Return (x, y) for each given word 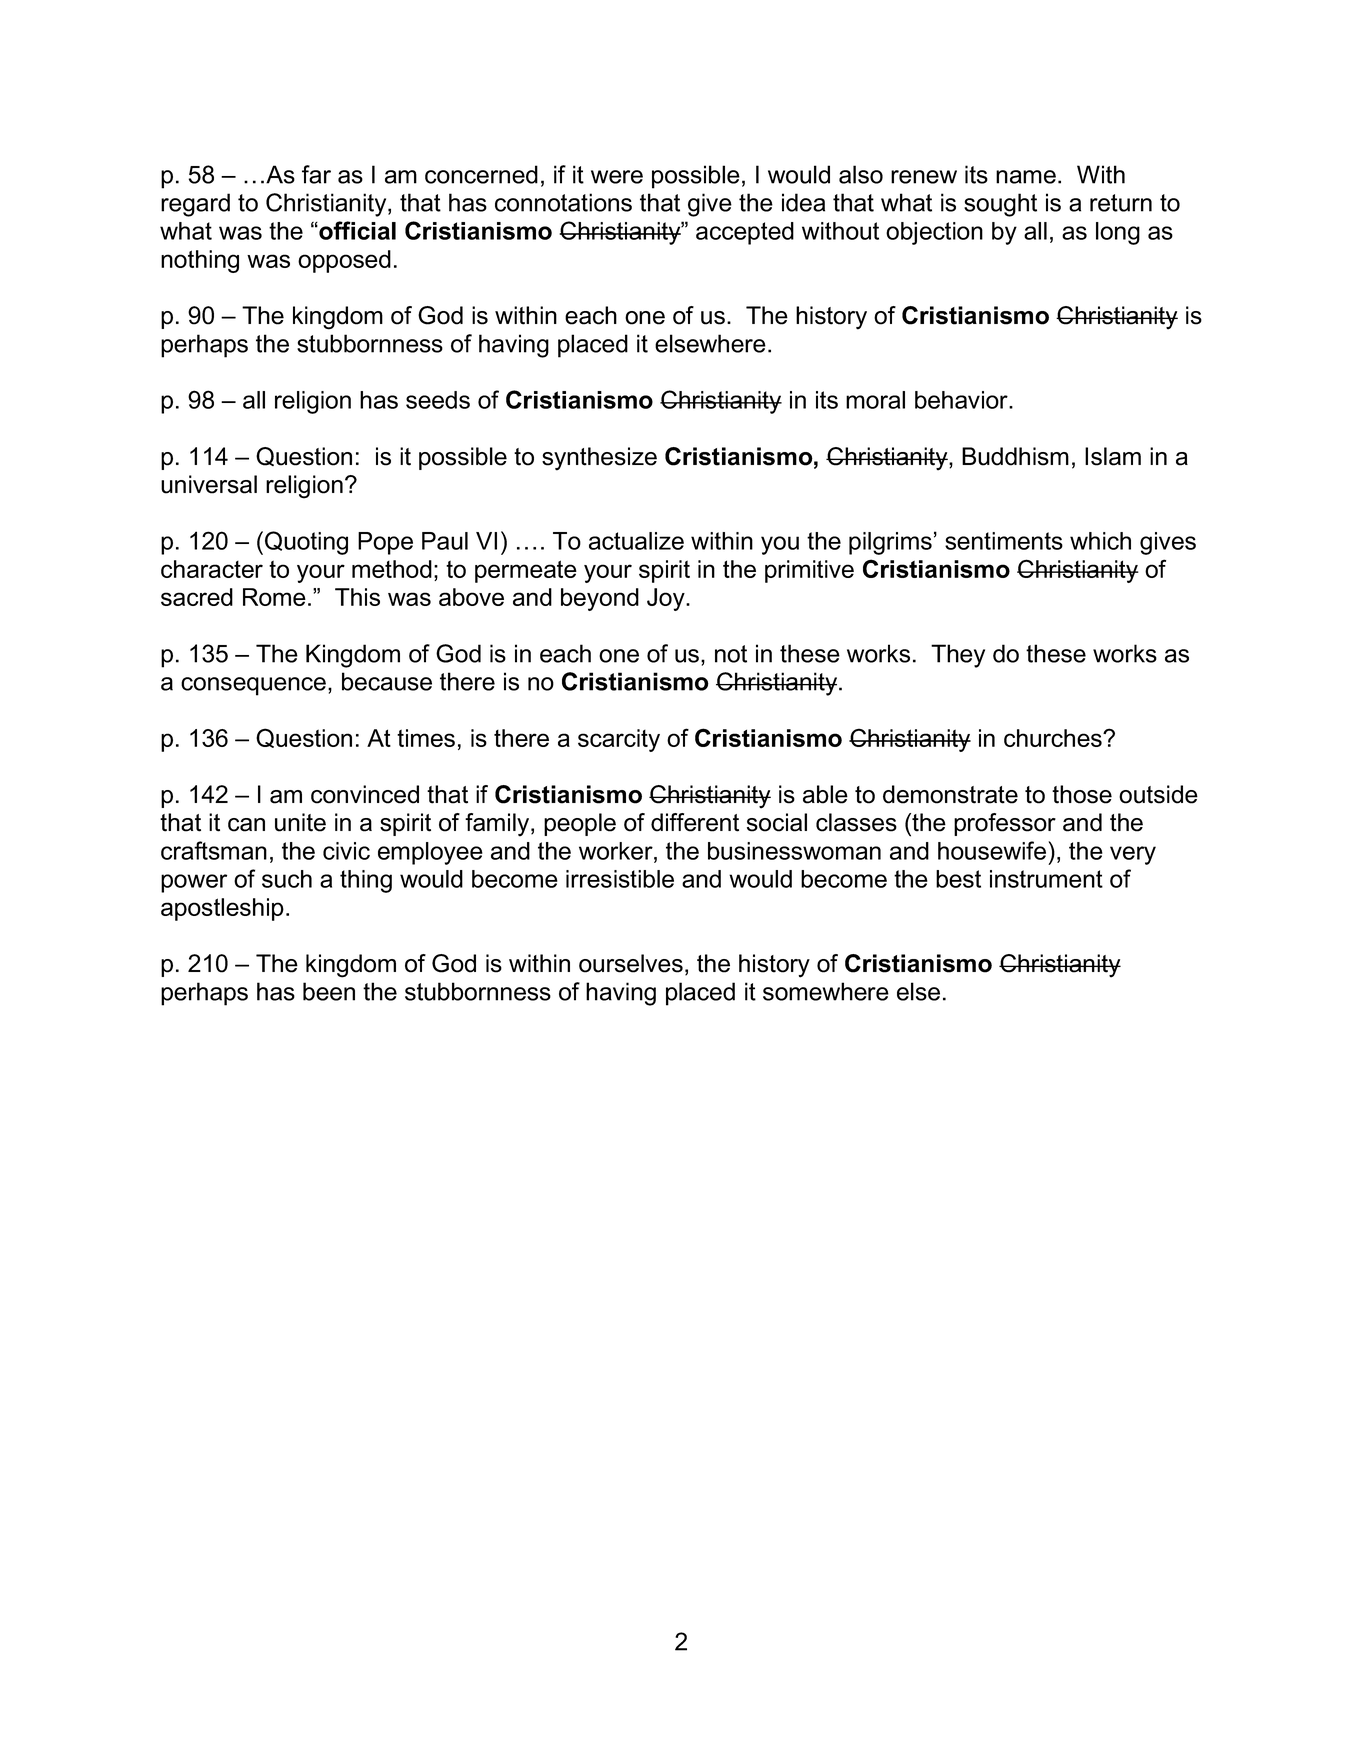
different (695, 822)
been (329, 991)
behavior (962, 400)
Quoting (306, 543)
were (617, 177)
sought (1000, 205)
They (958, 656)
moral (875, 400)
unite (300, 822)
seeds (438, 400)
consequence (253, 686)
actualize (636, 541)
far (316, 174)
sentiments (1004, 541)
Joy (667, 599)
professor (1005, 824)
